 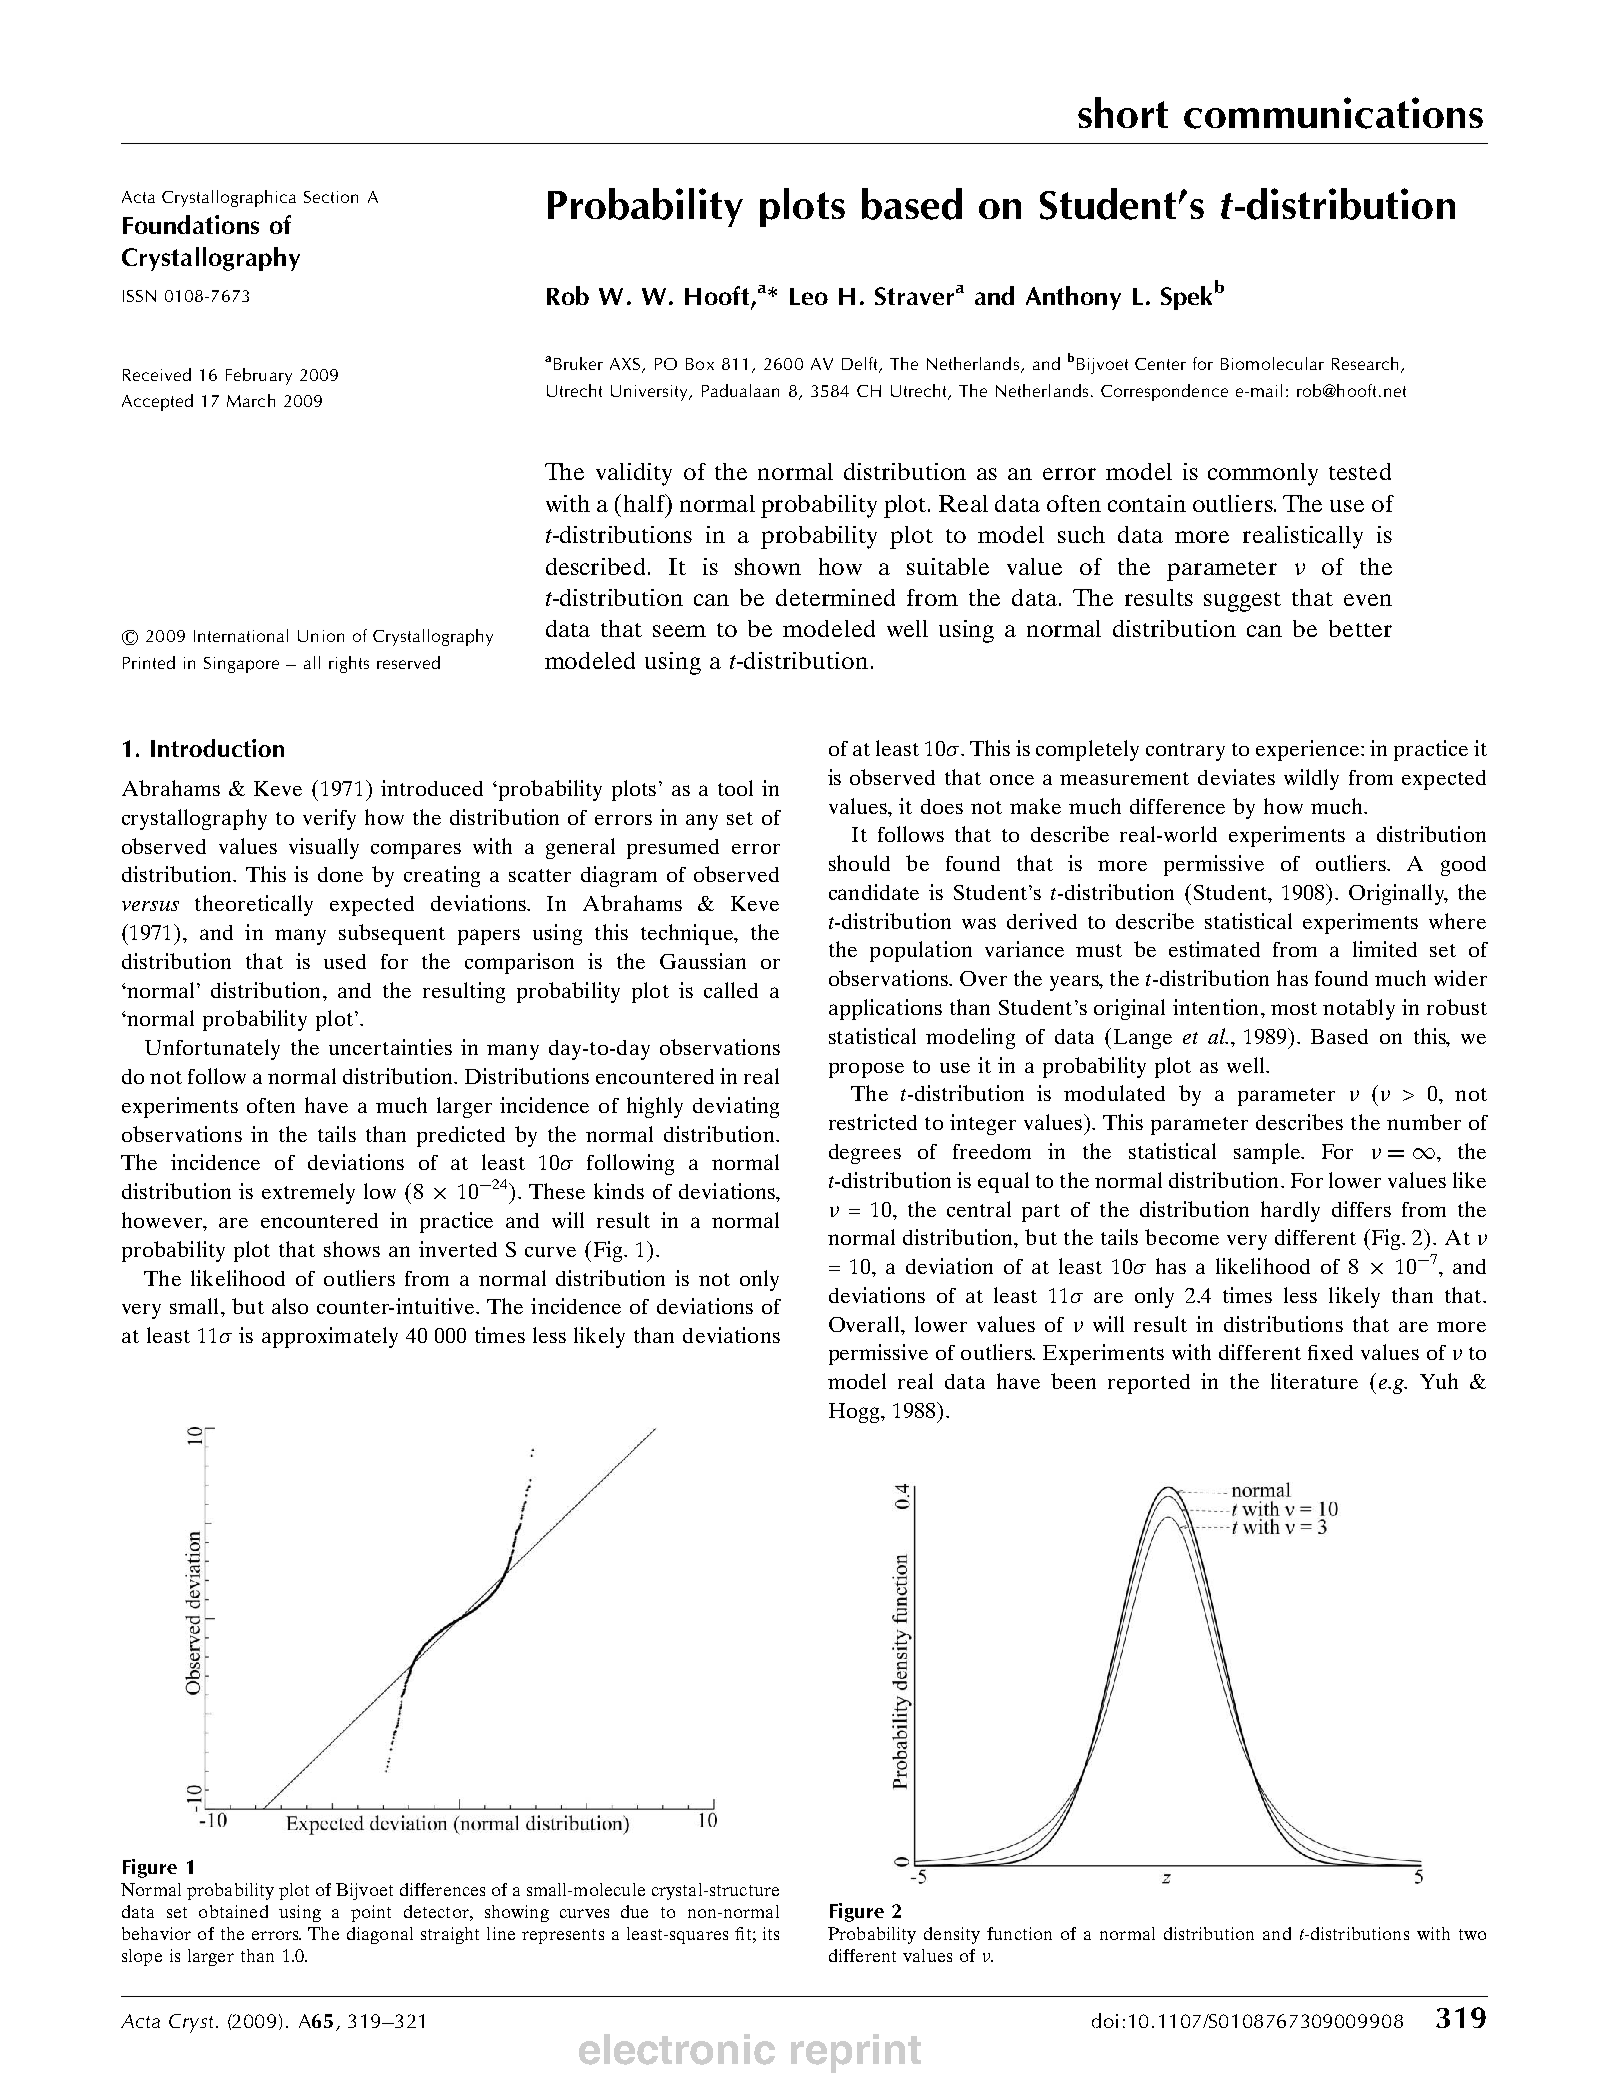 I want to click on Leo, so click(x=809, y=296).
